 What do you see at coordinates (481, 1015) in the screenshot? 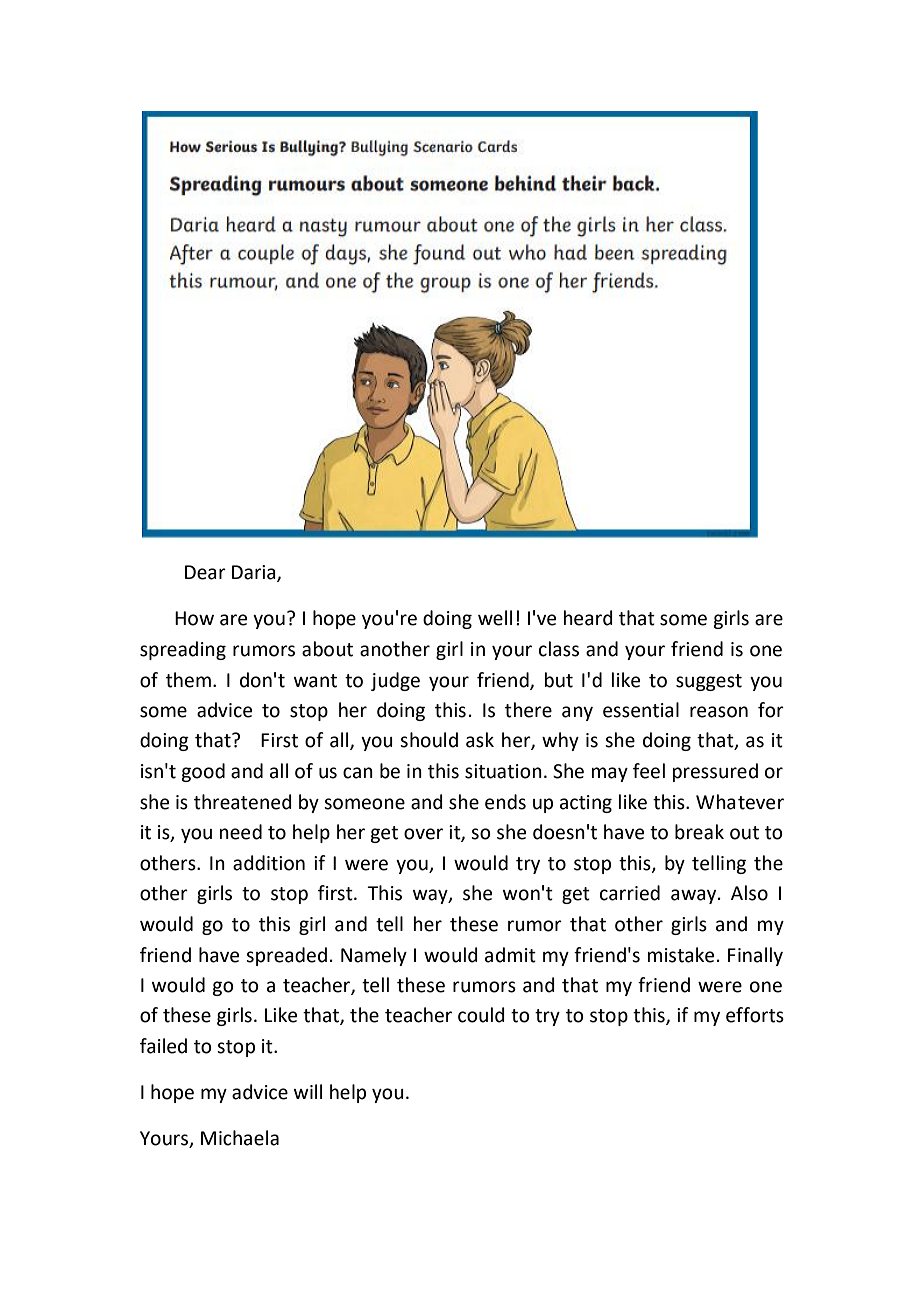
I see `could` at bounding box center [481, 1015].
